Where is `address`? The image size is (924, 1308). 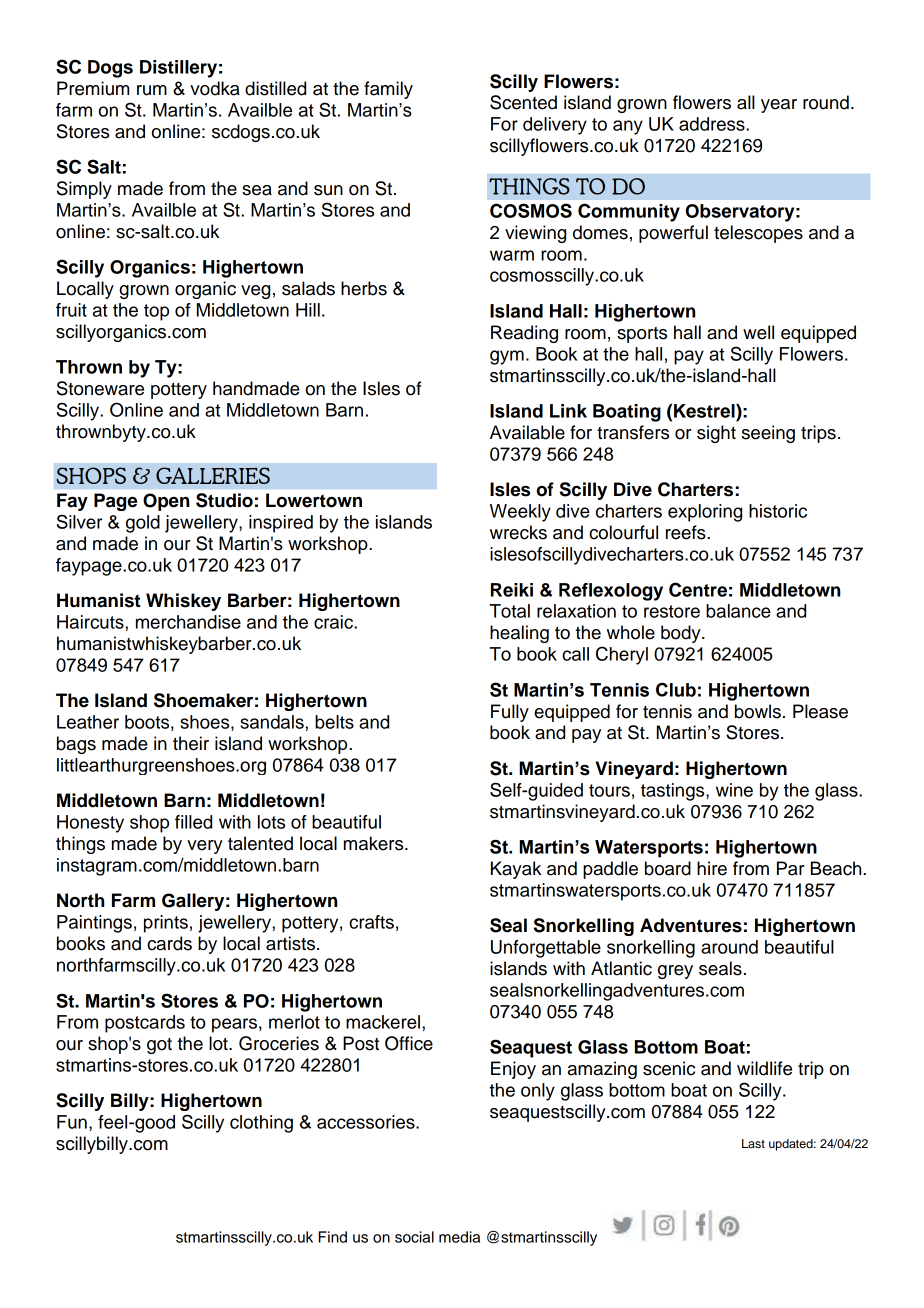
address is located at coordinates (713, 124).
